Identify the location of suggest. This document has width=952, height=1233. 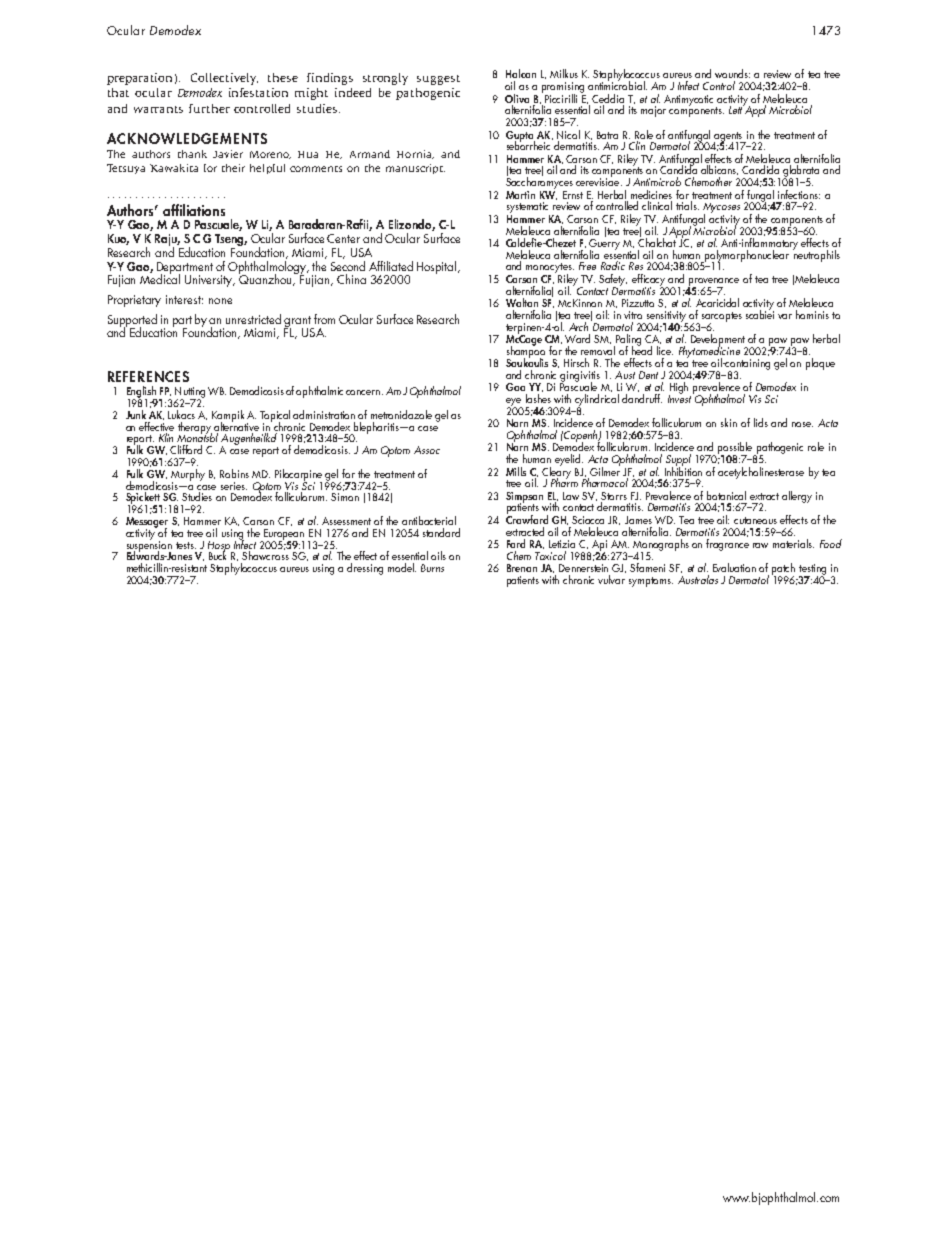
(438, 80).
